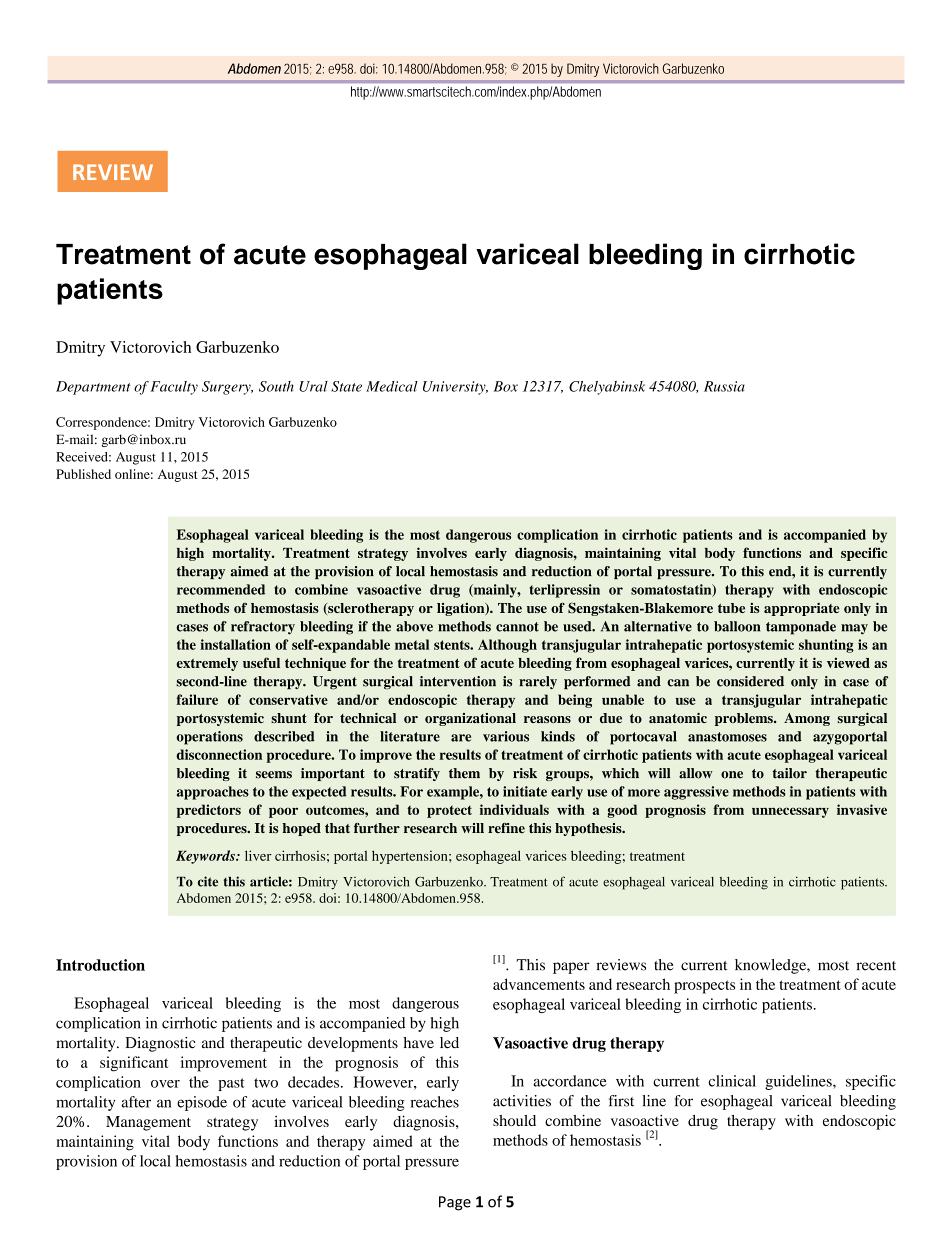 This document has height=1233, width=952. I want to click on intervention, so click(458, 681).
